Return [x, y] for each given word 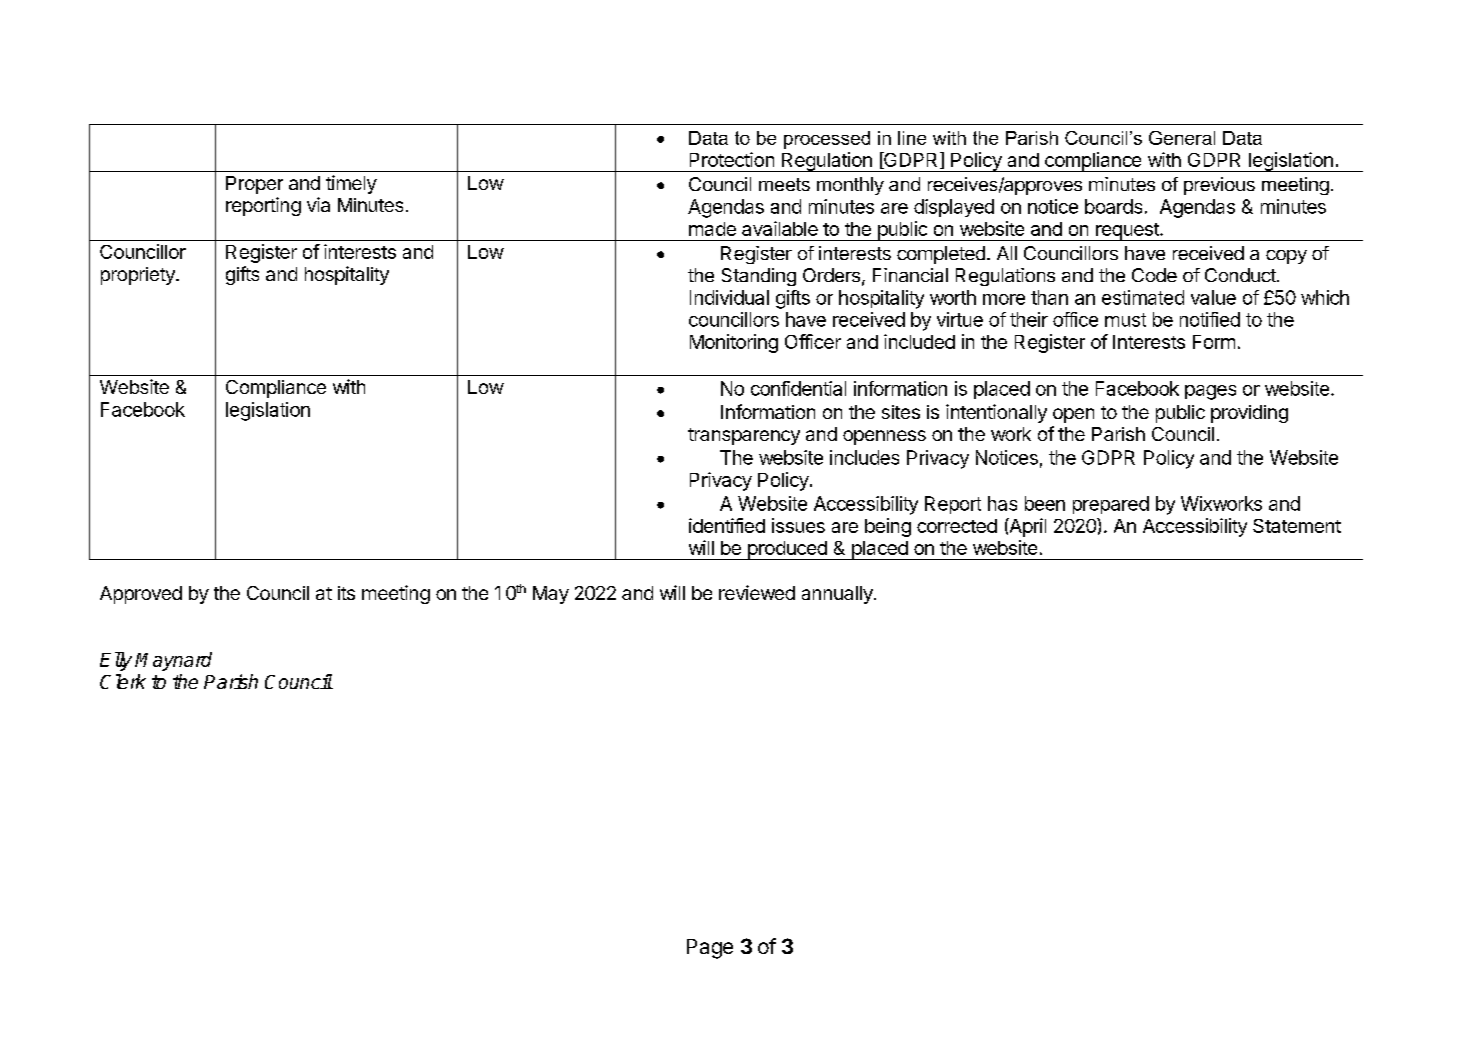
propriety [139, 276]
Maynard [173, 661]
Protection [732, 159]
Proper [254, 185]
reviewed [757, 592]
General [1182, 138]
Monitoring [734, 343]
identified [727, 525]
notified [1210, 319]
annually [838, 595]
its [346, 593]
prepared [1111, 505]
